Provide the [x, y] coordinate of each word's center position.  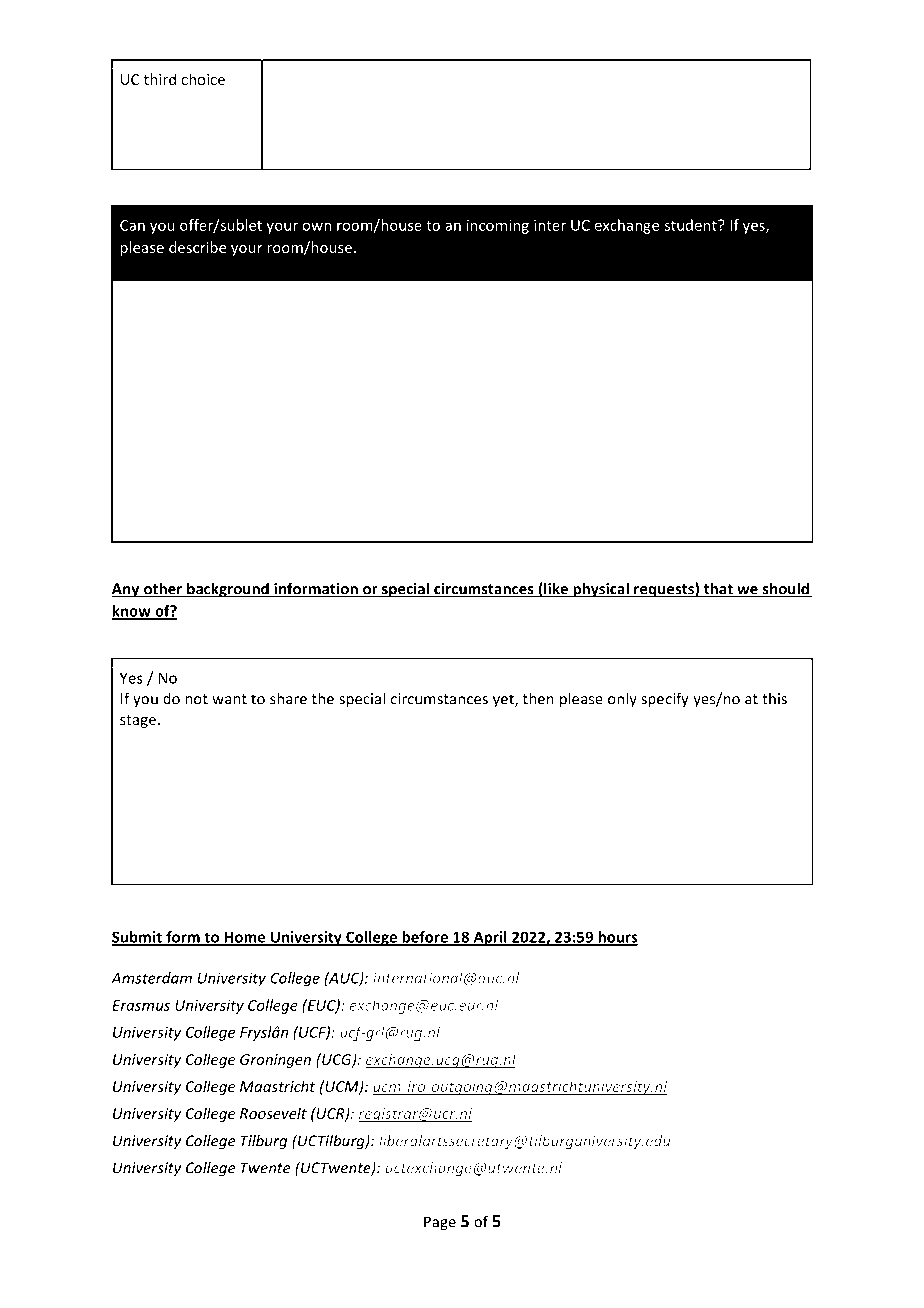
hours [617, 938]
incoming [498, 226]
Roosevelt [273, 1113]
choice [203, 79]
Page [440, 1223]
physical [601, 590]
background [228, 590]
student [691, 225]
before [425, 938]
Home [245, 938]
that [718, 589]
